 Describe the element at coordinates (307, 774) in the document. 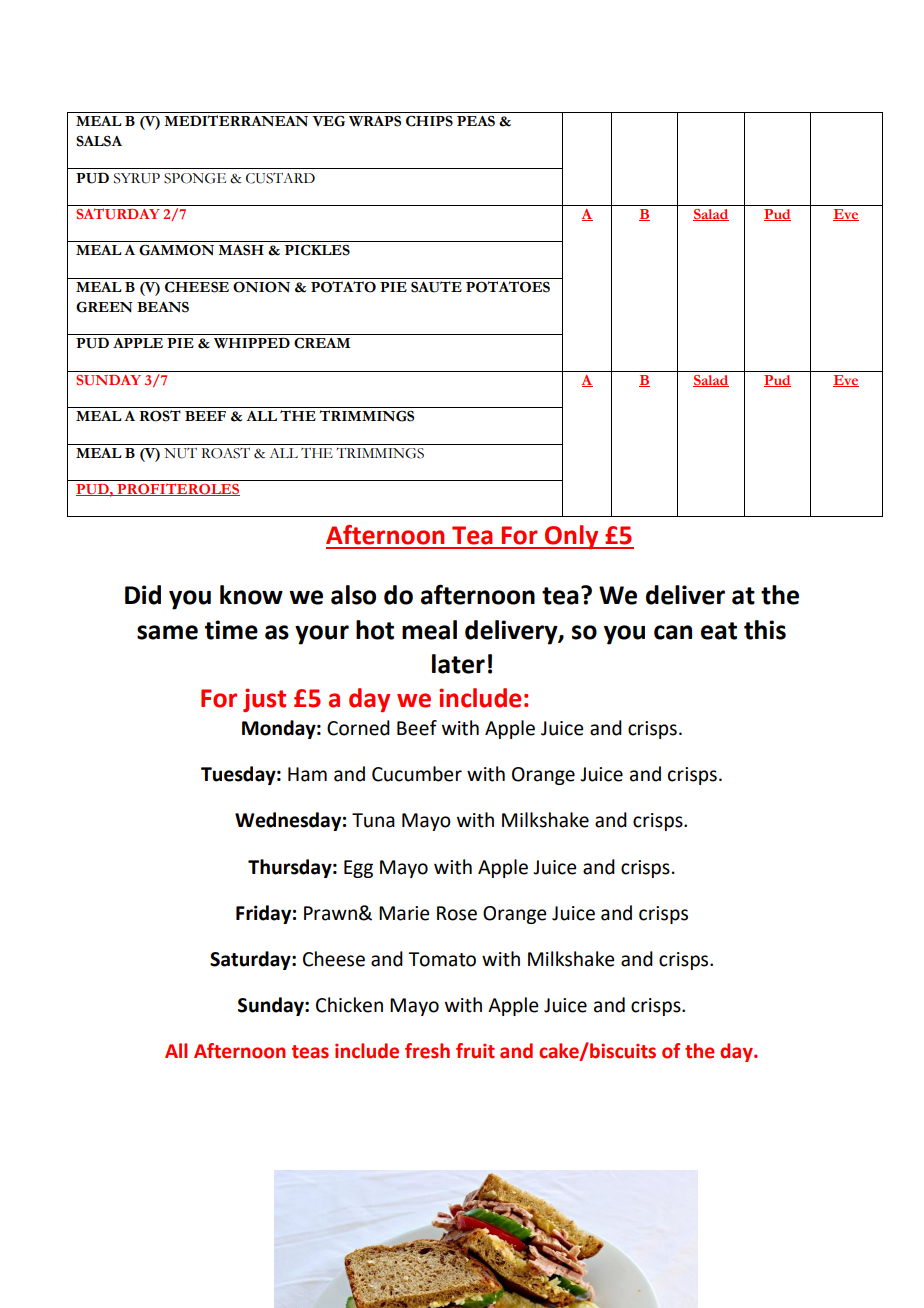

I see `Ham` at that location.
